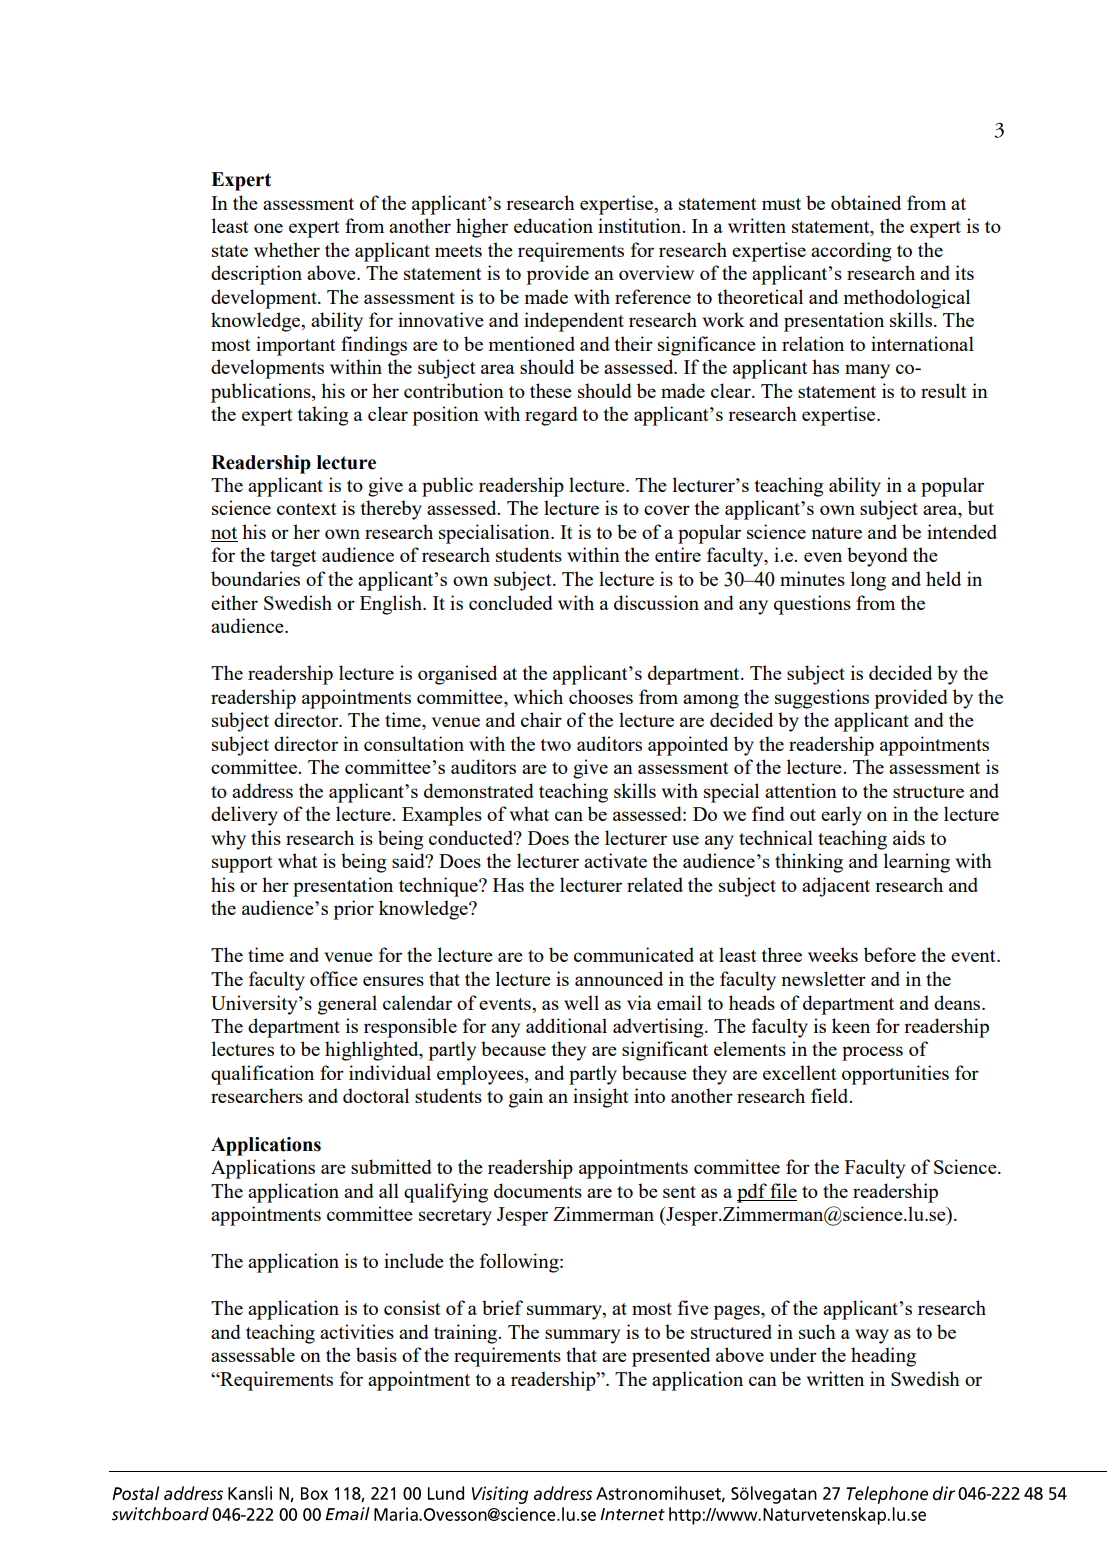 Image resolution: width=1107 pixels, height=1566 pixels. I want to click on education, so click(553, 225).
